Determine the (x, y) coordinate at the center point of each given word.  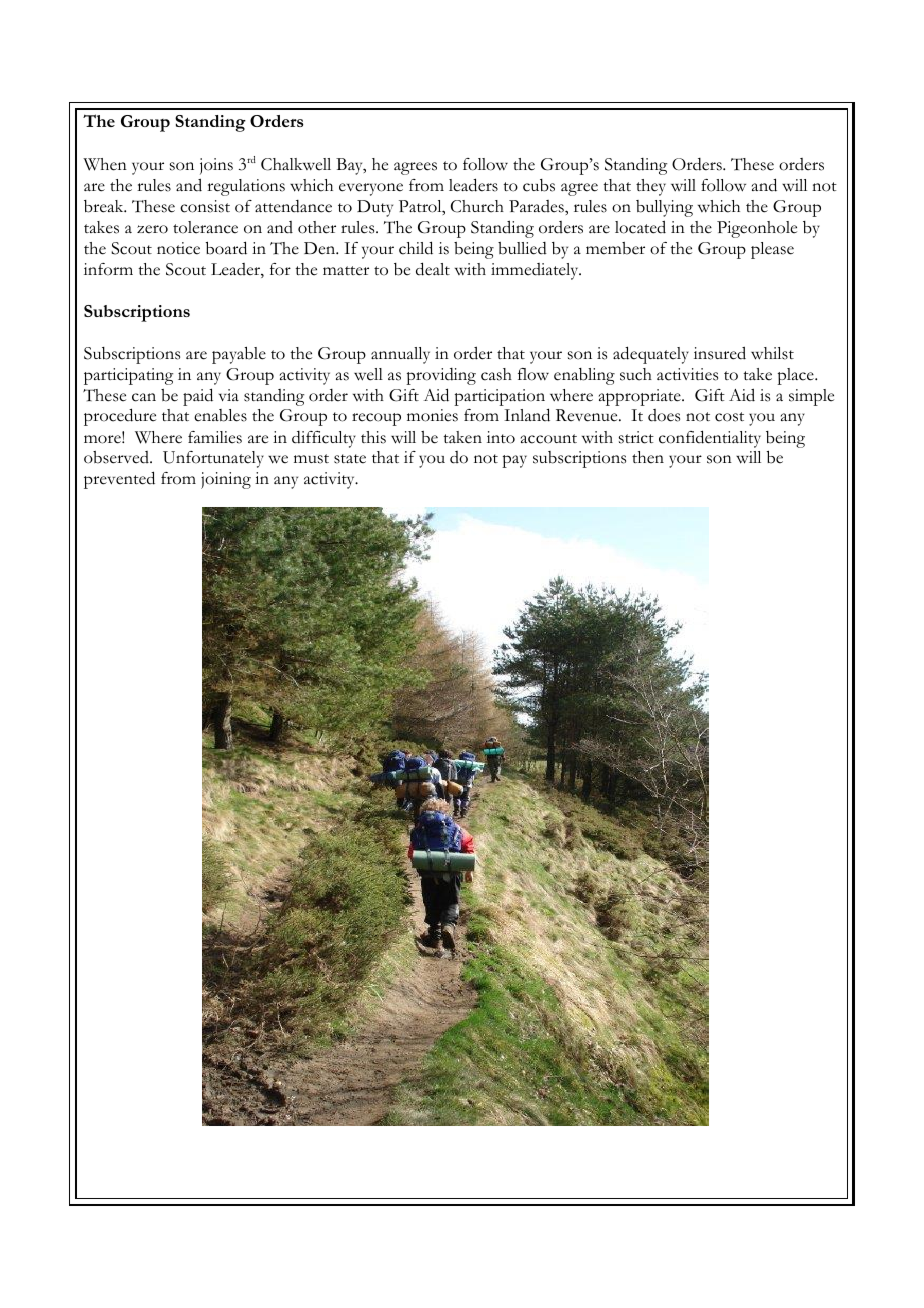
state (350, 459)
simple (811, 397)
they (651, 187)
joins (216, 166)
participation (499, 397)
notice (178, 248)
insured (720, 353)
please (772, 250)
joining (226, 480)
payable (239, 355)
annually (400, 355)
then (648, 457)
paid (198, 397)
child (416, 248)
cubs (539, 185)
